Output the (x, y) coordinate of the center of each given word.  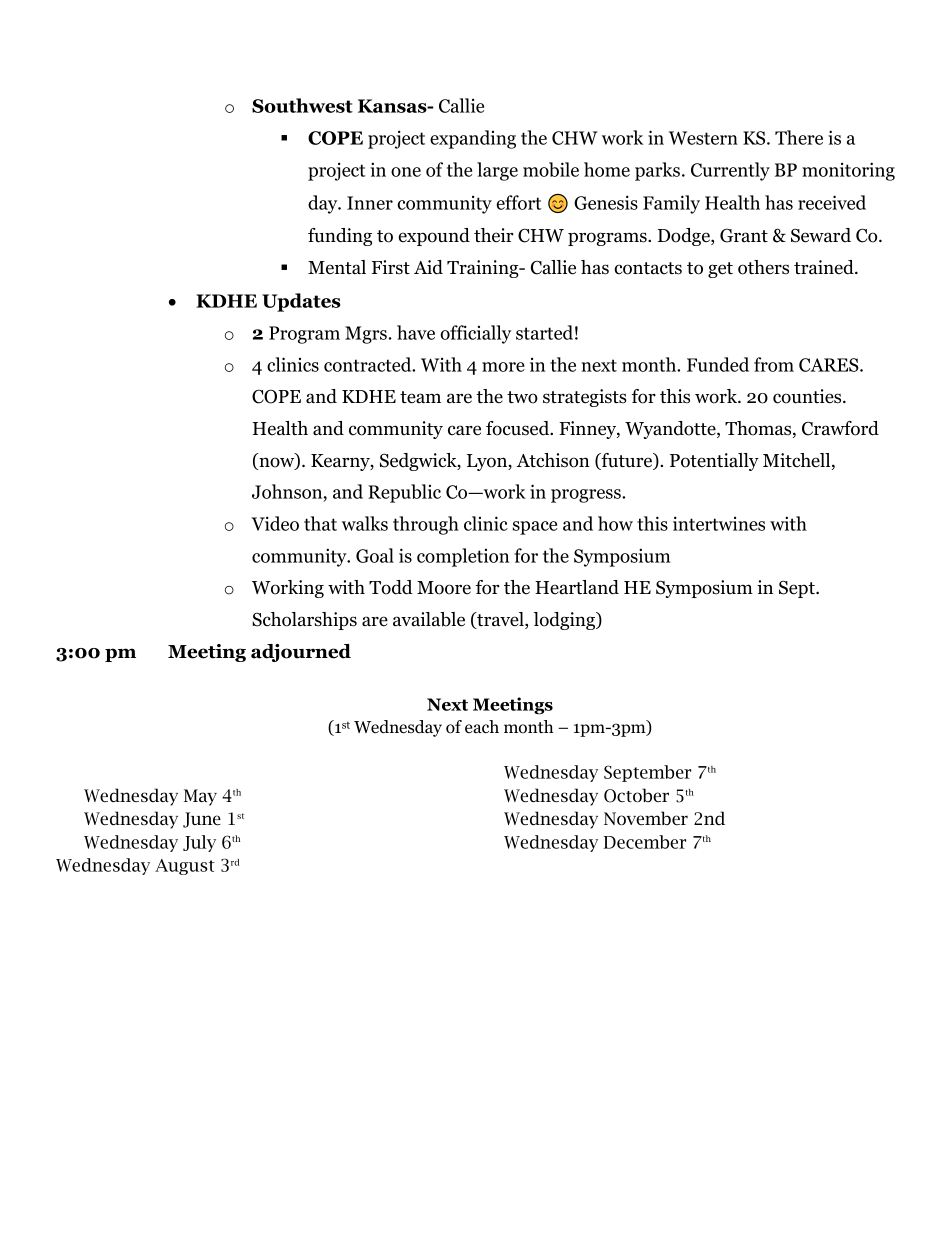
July (199, 843)
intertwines (719, 523)
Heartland (577, 587)
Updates (301, 302)
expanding (473, 139)
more (503, 367)
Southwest (302, 105)
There (799, 137)
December (644, 842)
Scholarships (304, 621)
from (774, 364)
